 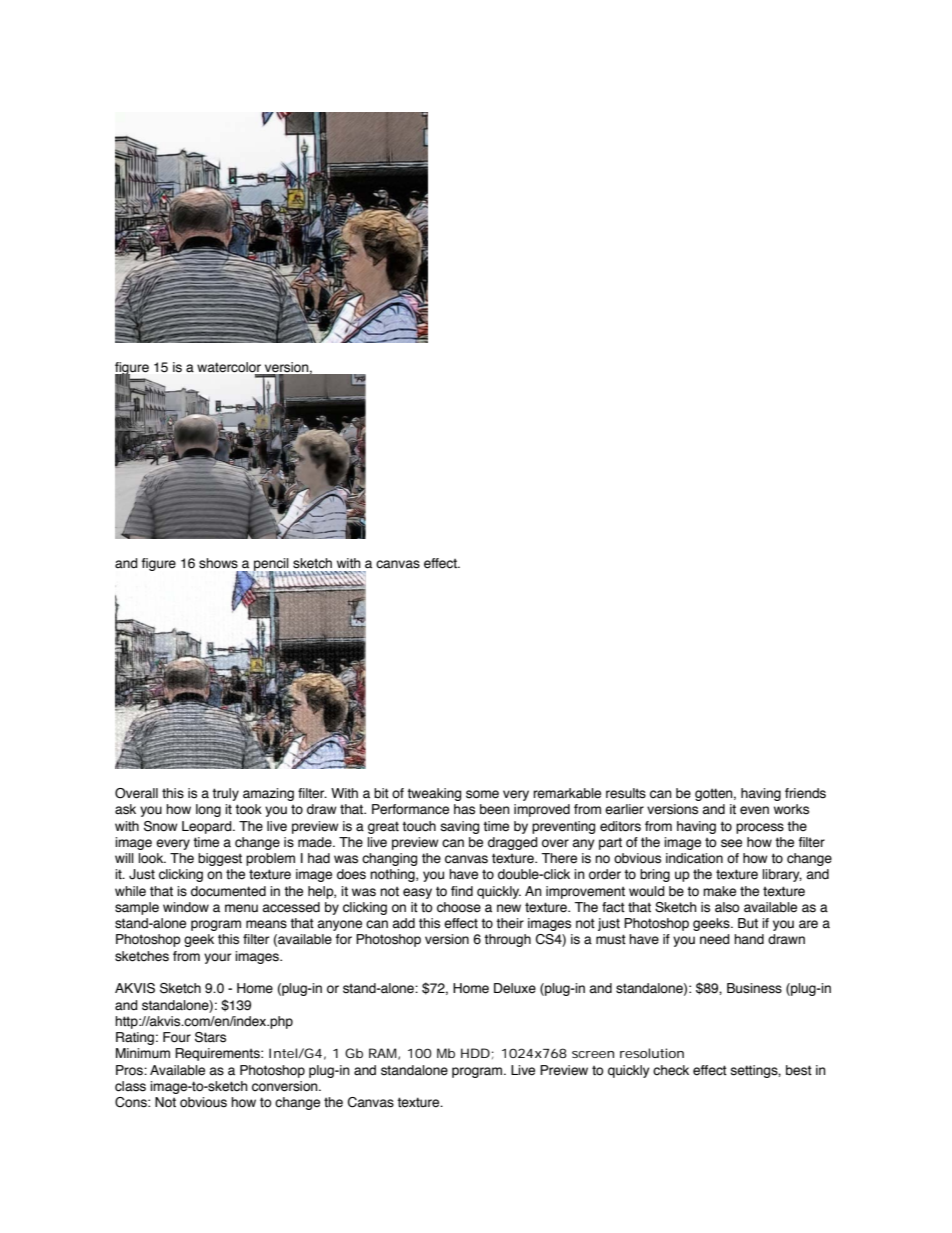 I want to click on Requirements, so click(x=218, y=1054).
